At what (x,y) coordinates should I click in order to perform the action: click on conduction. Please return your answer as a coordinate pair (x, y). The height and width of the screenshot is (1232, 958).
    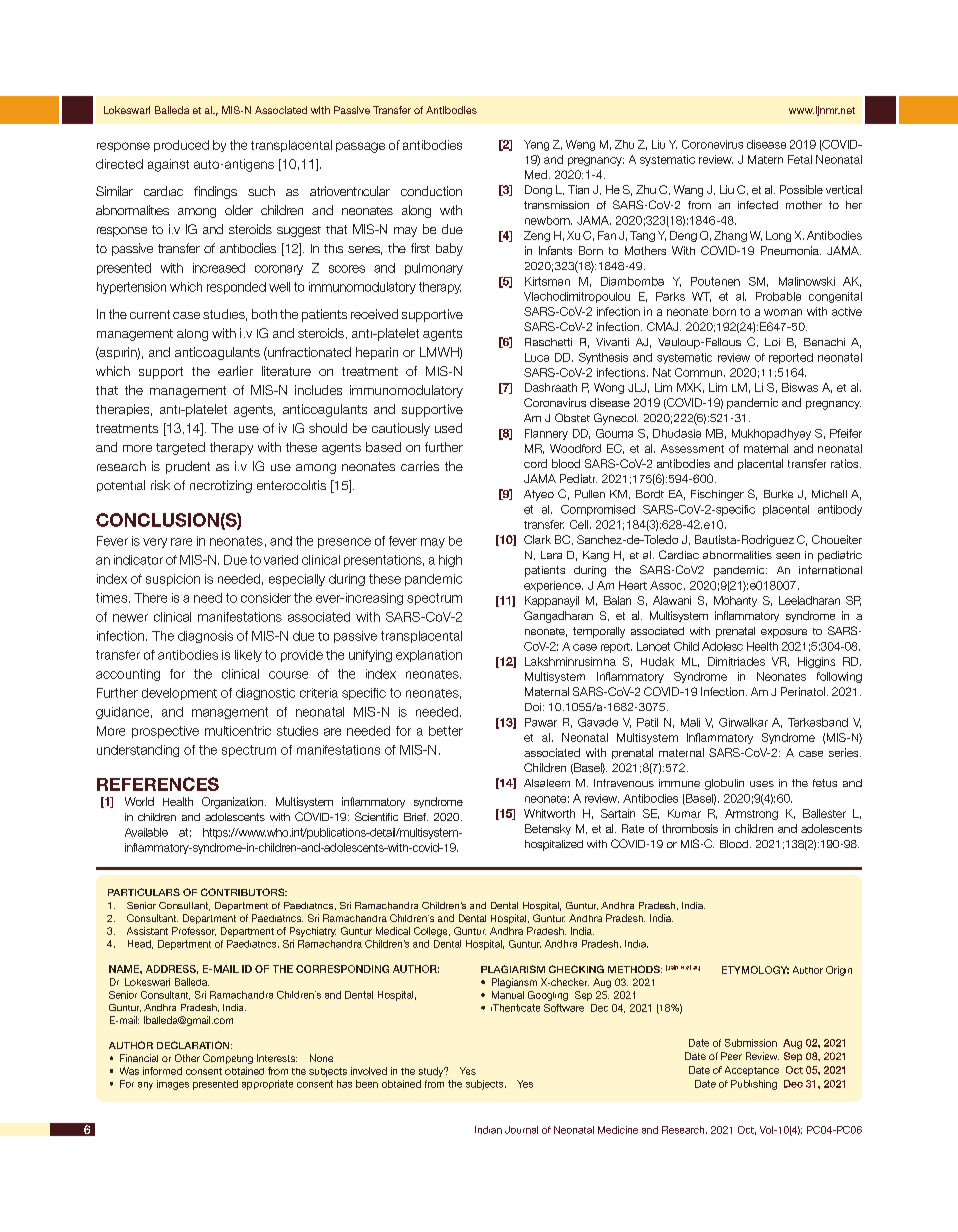
    Looking at the image, I should click on (431, 191).
